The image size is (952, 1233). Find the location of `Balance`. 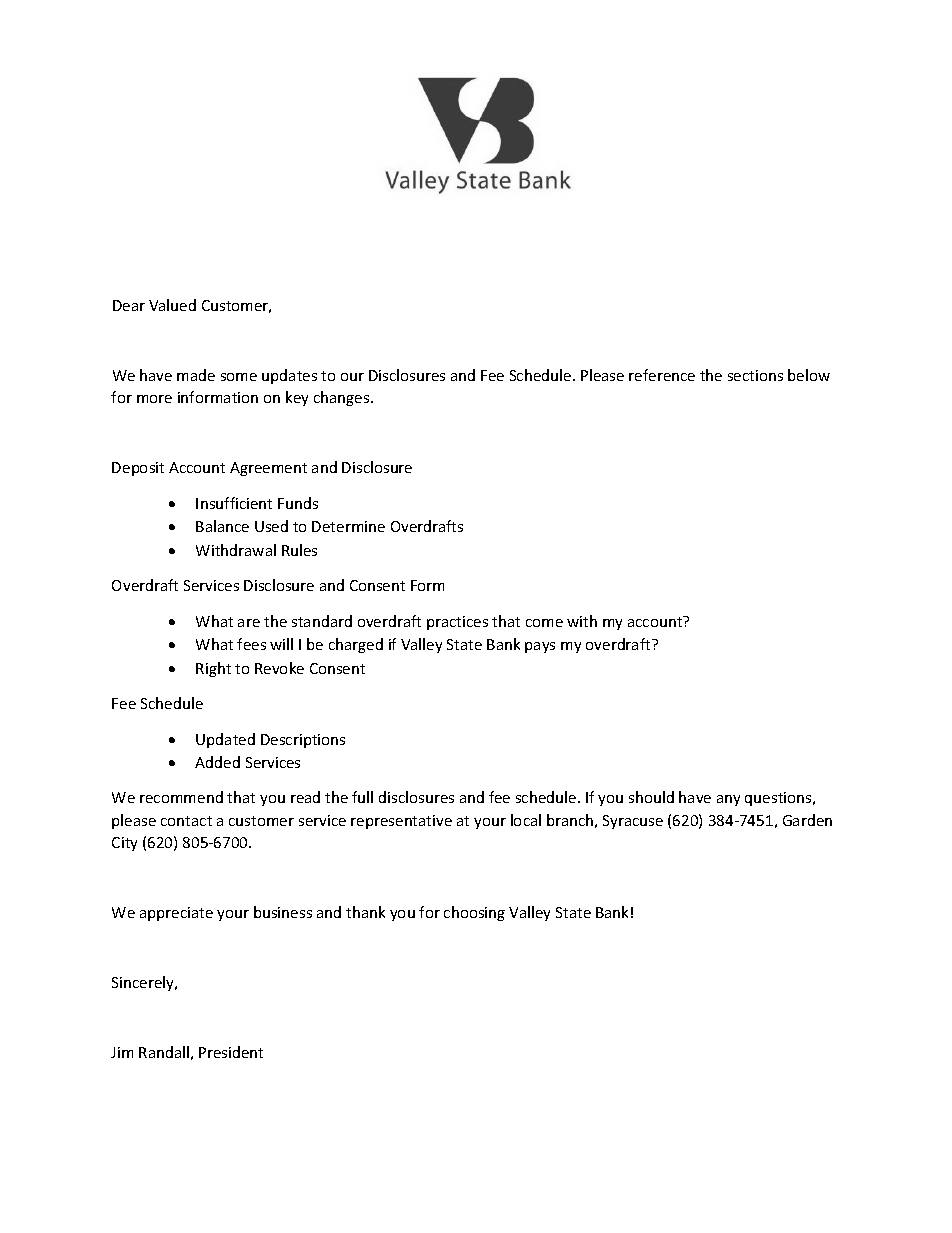

Balance is located at coordinates (222, 526).
